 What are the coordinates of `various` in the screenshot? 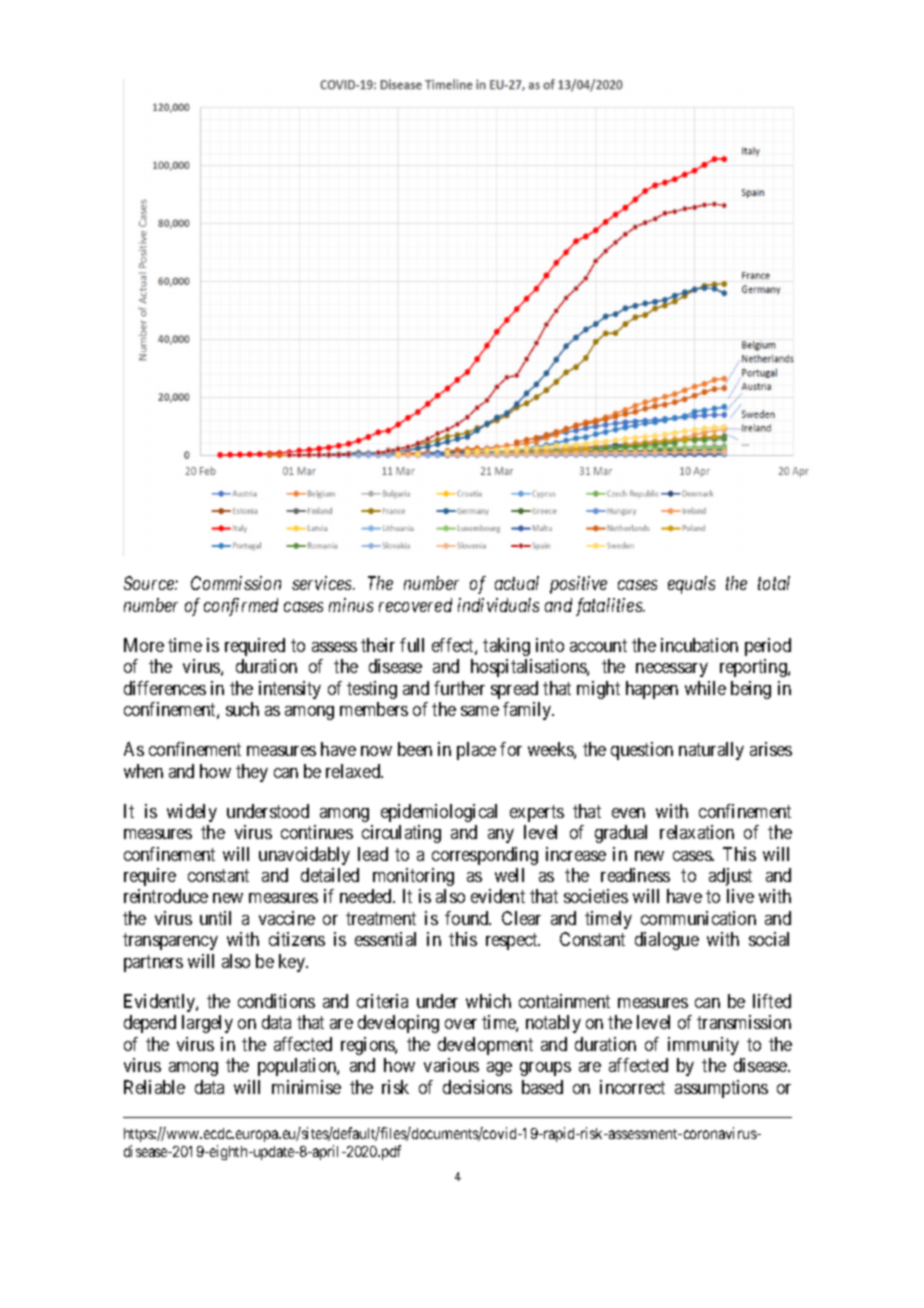 It's located at (451, 1065).
